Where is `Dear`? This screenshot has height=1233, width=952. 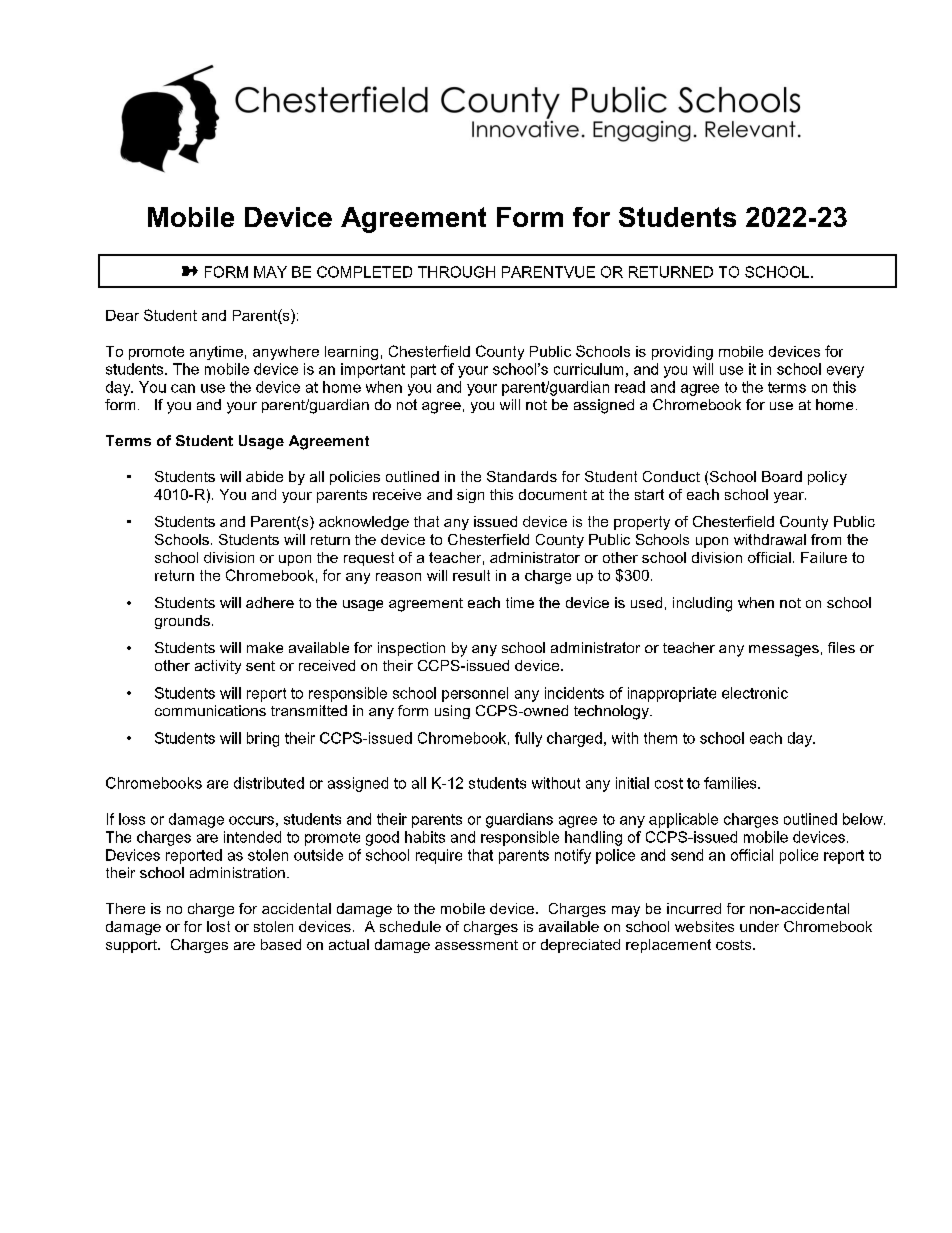
Dear is located at coordinates (122, 315).
